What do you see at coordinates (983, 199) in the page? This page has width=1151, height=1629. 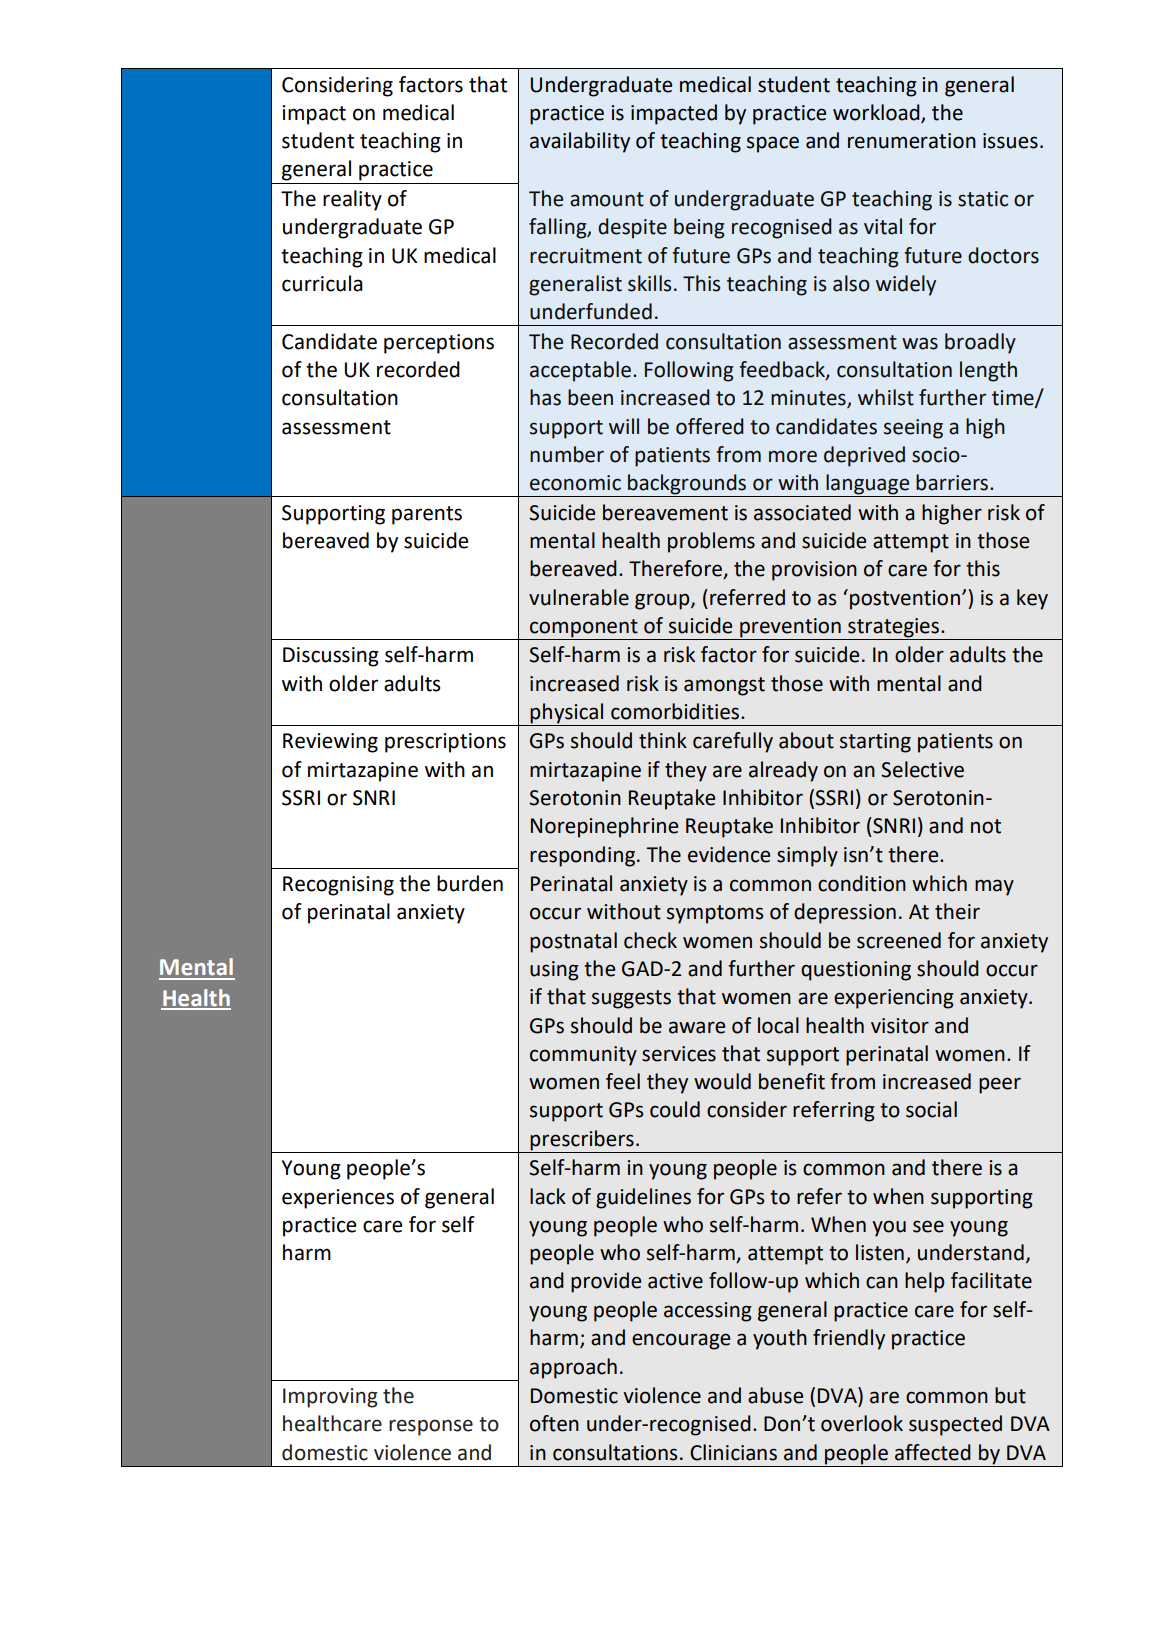 I see `static` at bounding box center [983, 199].
